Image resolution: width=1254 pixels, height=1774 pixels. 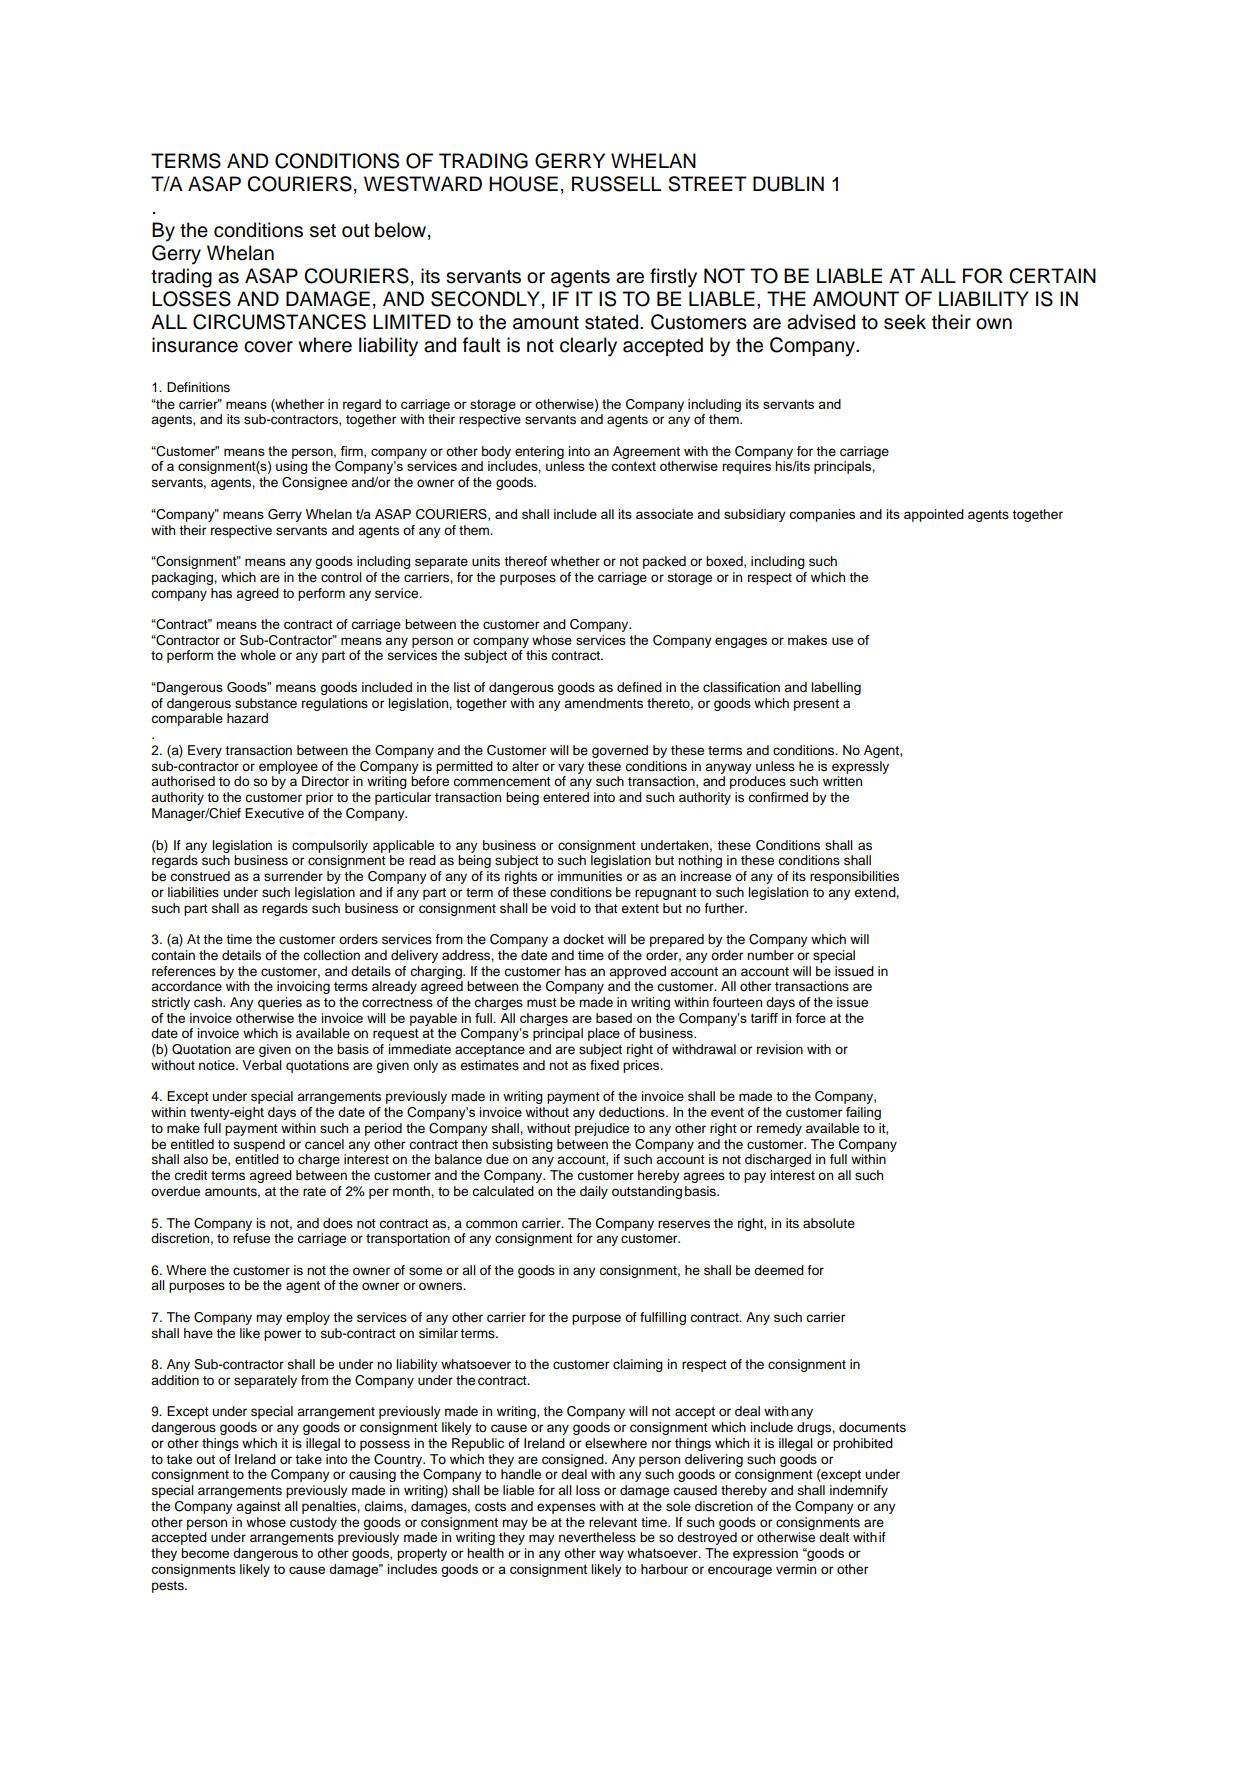 I want to click on deductions, so click(x=633, y=1112).
